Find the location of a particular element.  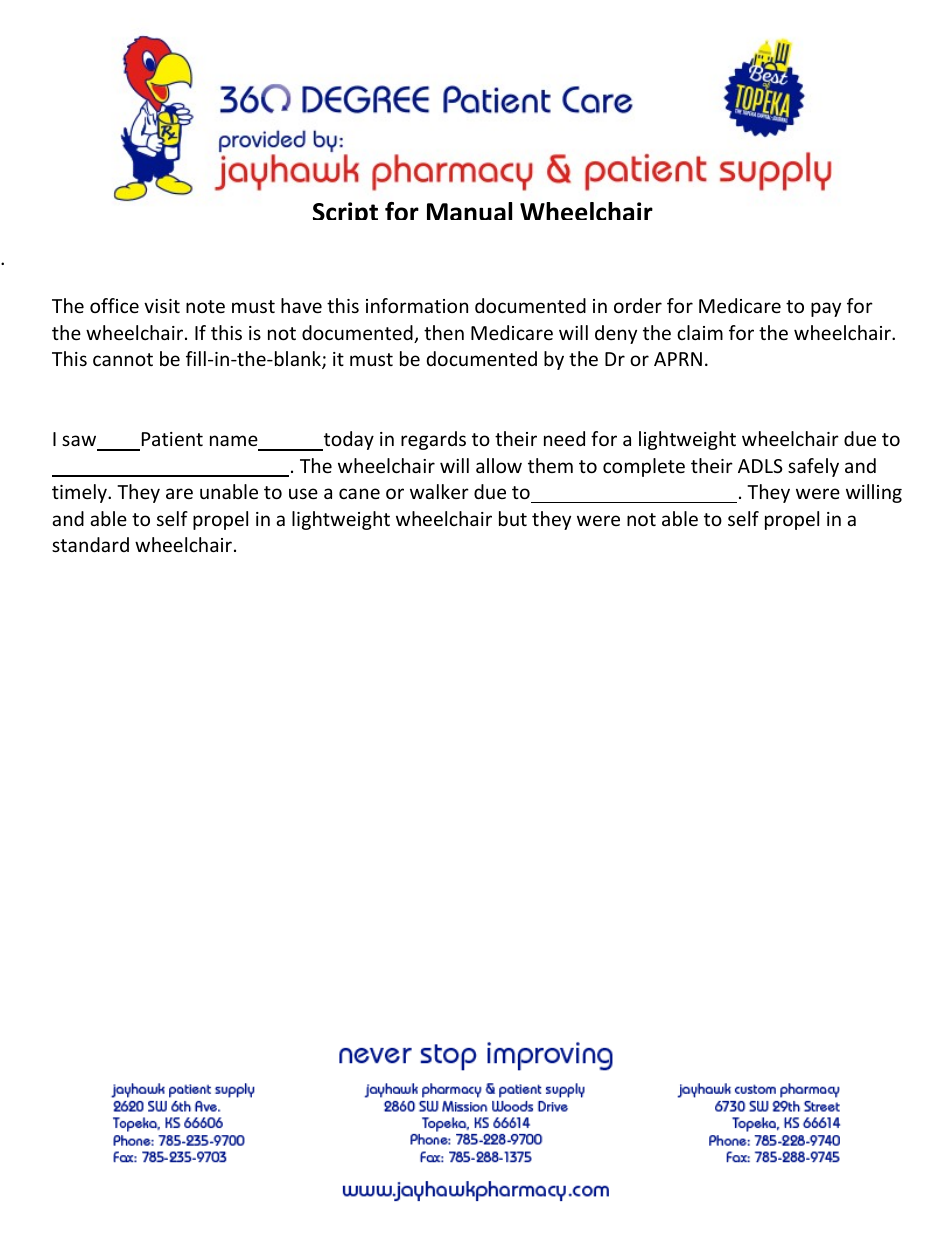

APRN is located at coordinates (678, 359).
